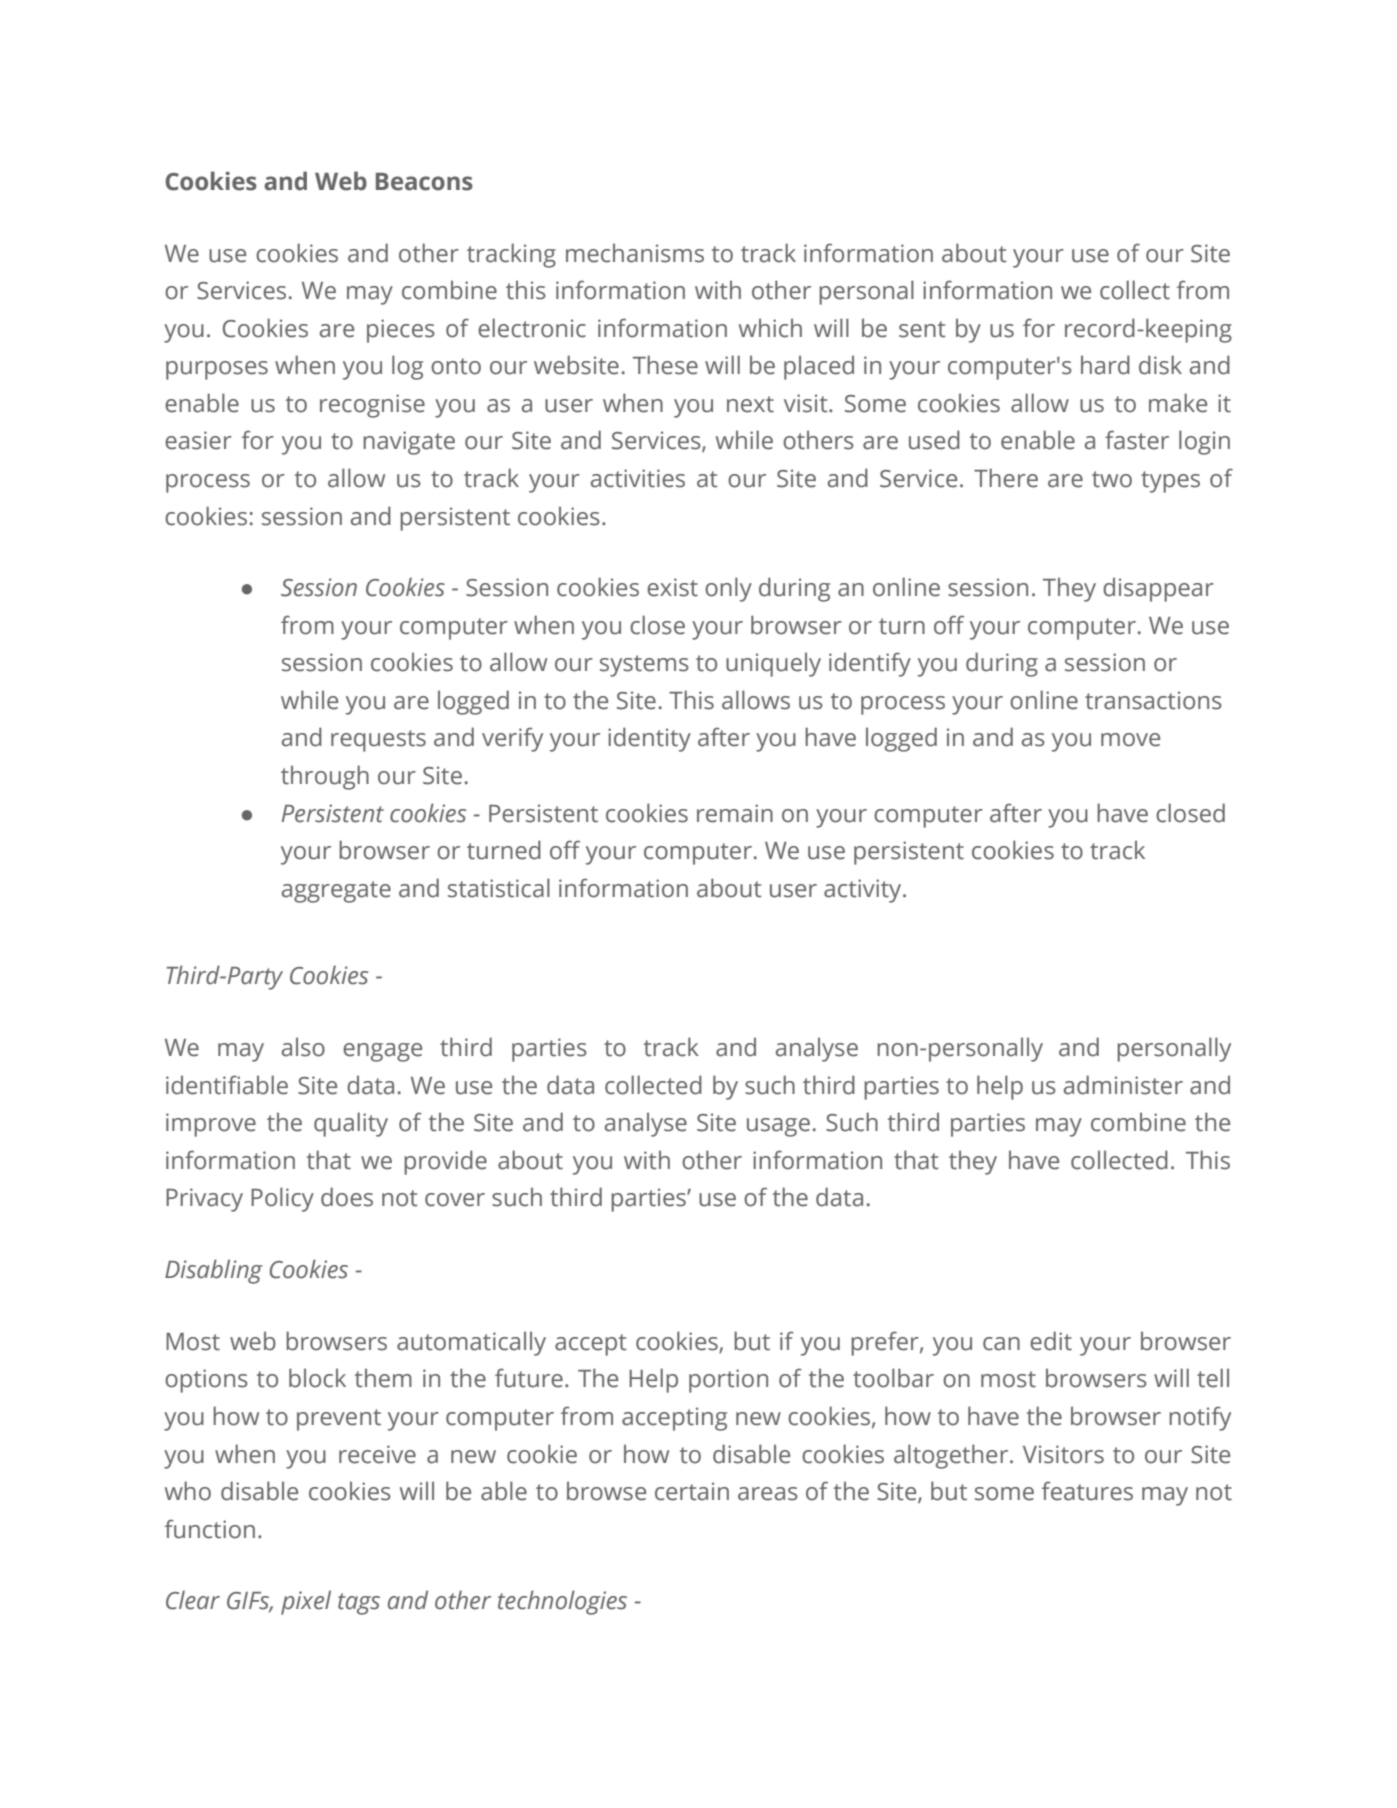  Describe the element at coordinates (401, 331) in the screenshot. I see `pieces` at that location.
